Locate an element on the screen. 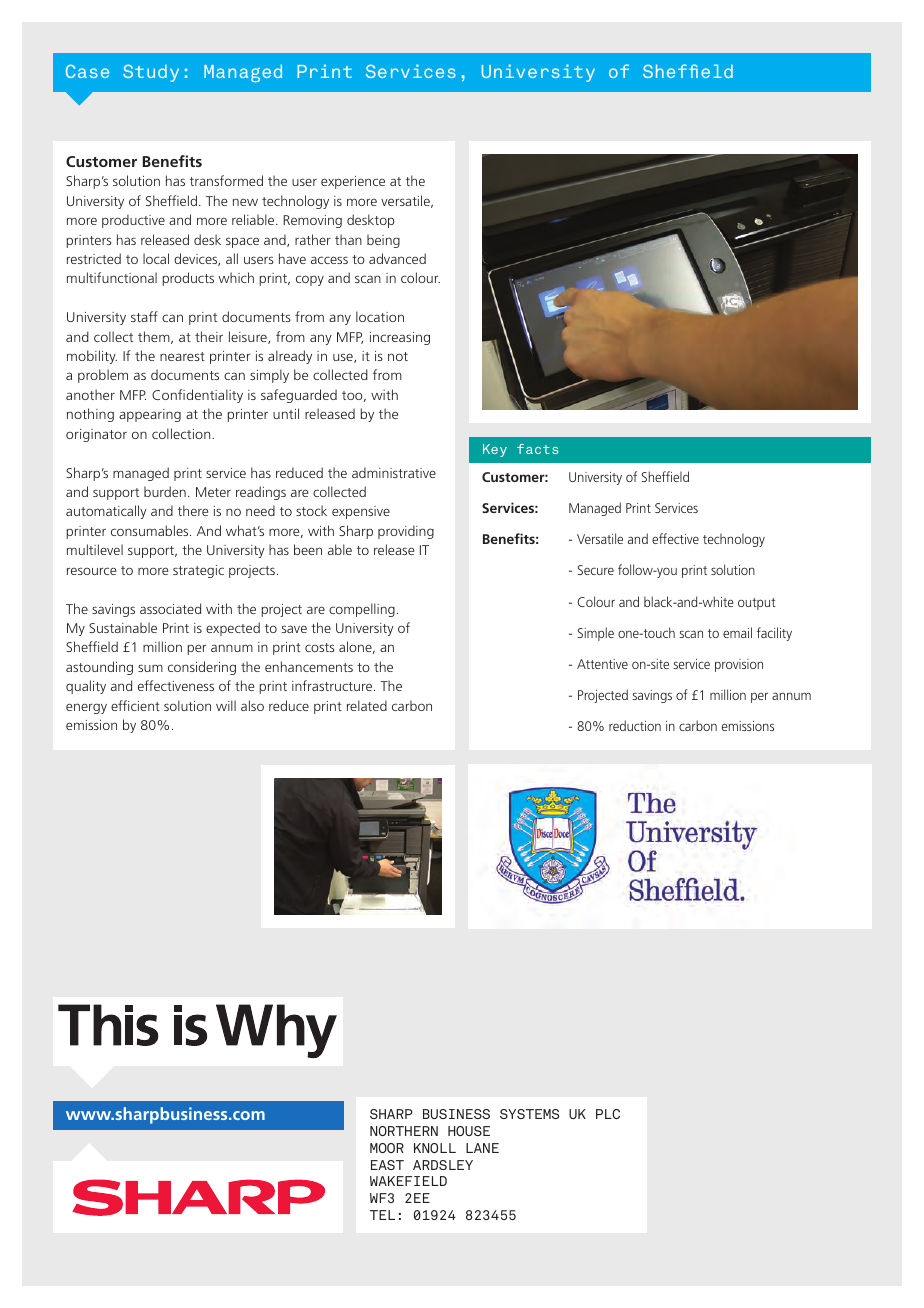  email is located at coordinates (737, 632).
